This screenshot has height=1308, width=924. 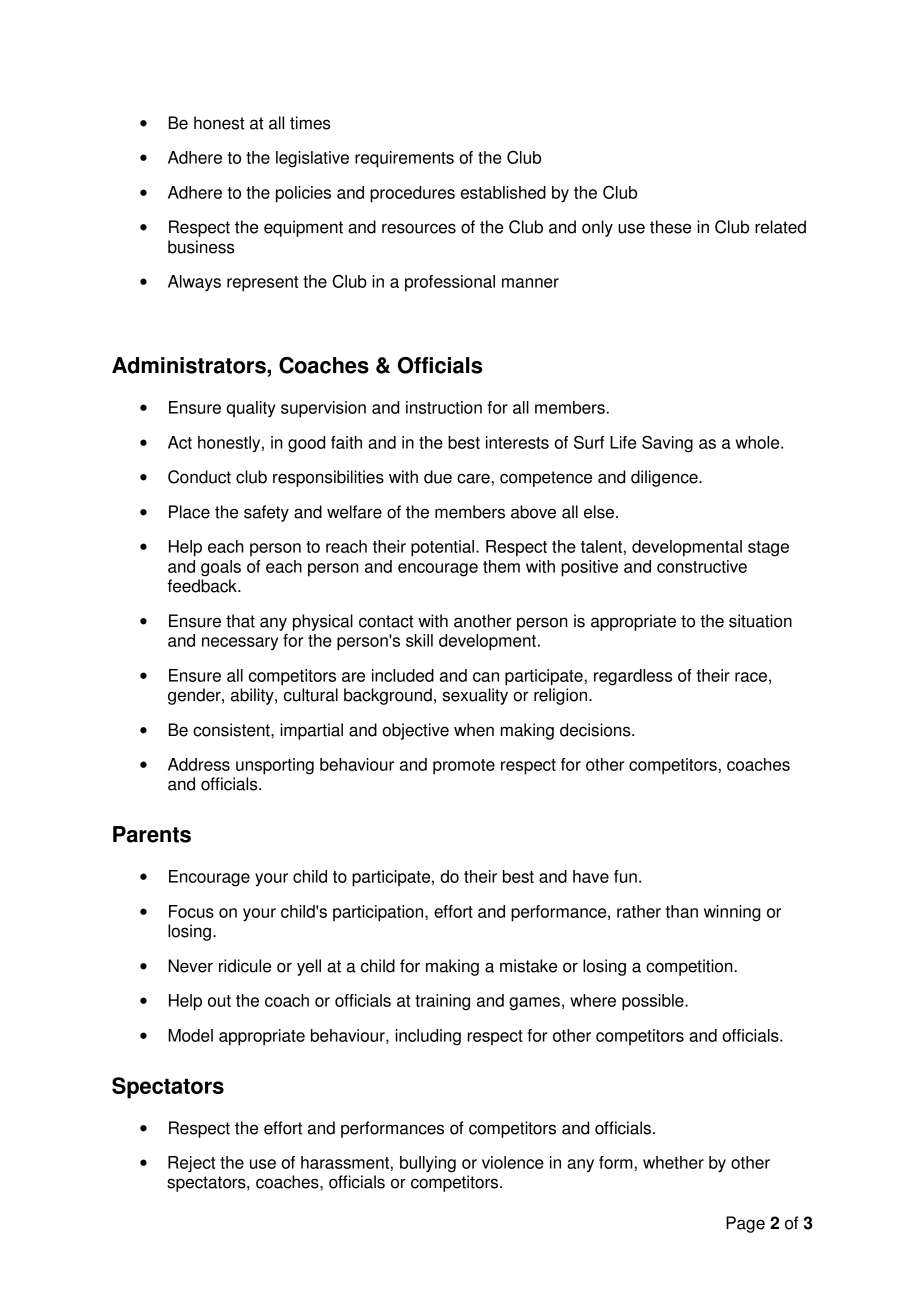 What do you see at coordinates (312, 159) in the screenshot?
I see `legislative` at bounding box center [312, 159].
